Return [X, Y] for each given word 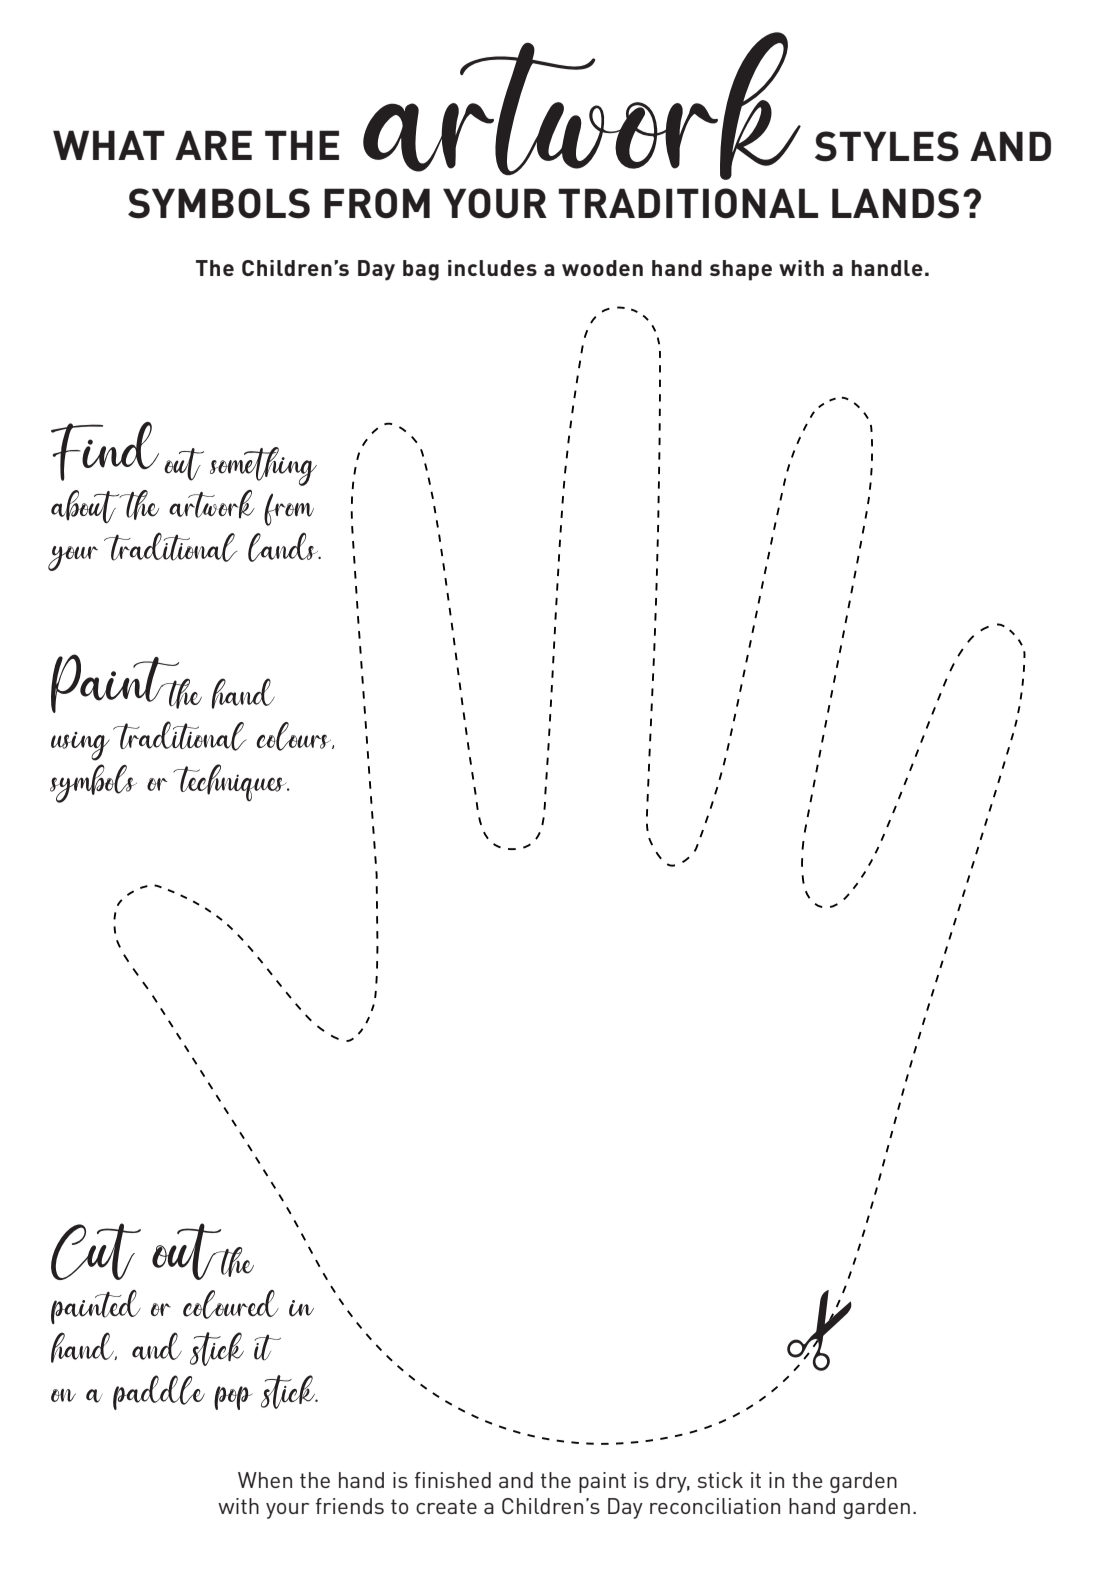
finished [453, 1480]
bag [421, 270]
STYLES [887, 146]
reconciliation [715, 1506]
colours [295, 736]
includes [492, 268]
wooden [602, 268]
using [80, 750]
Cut [96, 1258]
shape [741, 270]
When [265, 1480]
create [446, 1506]
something [263, 470]
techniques [231, 783]
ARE [213, 145]
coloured [231, 1304]
